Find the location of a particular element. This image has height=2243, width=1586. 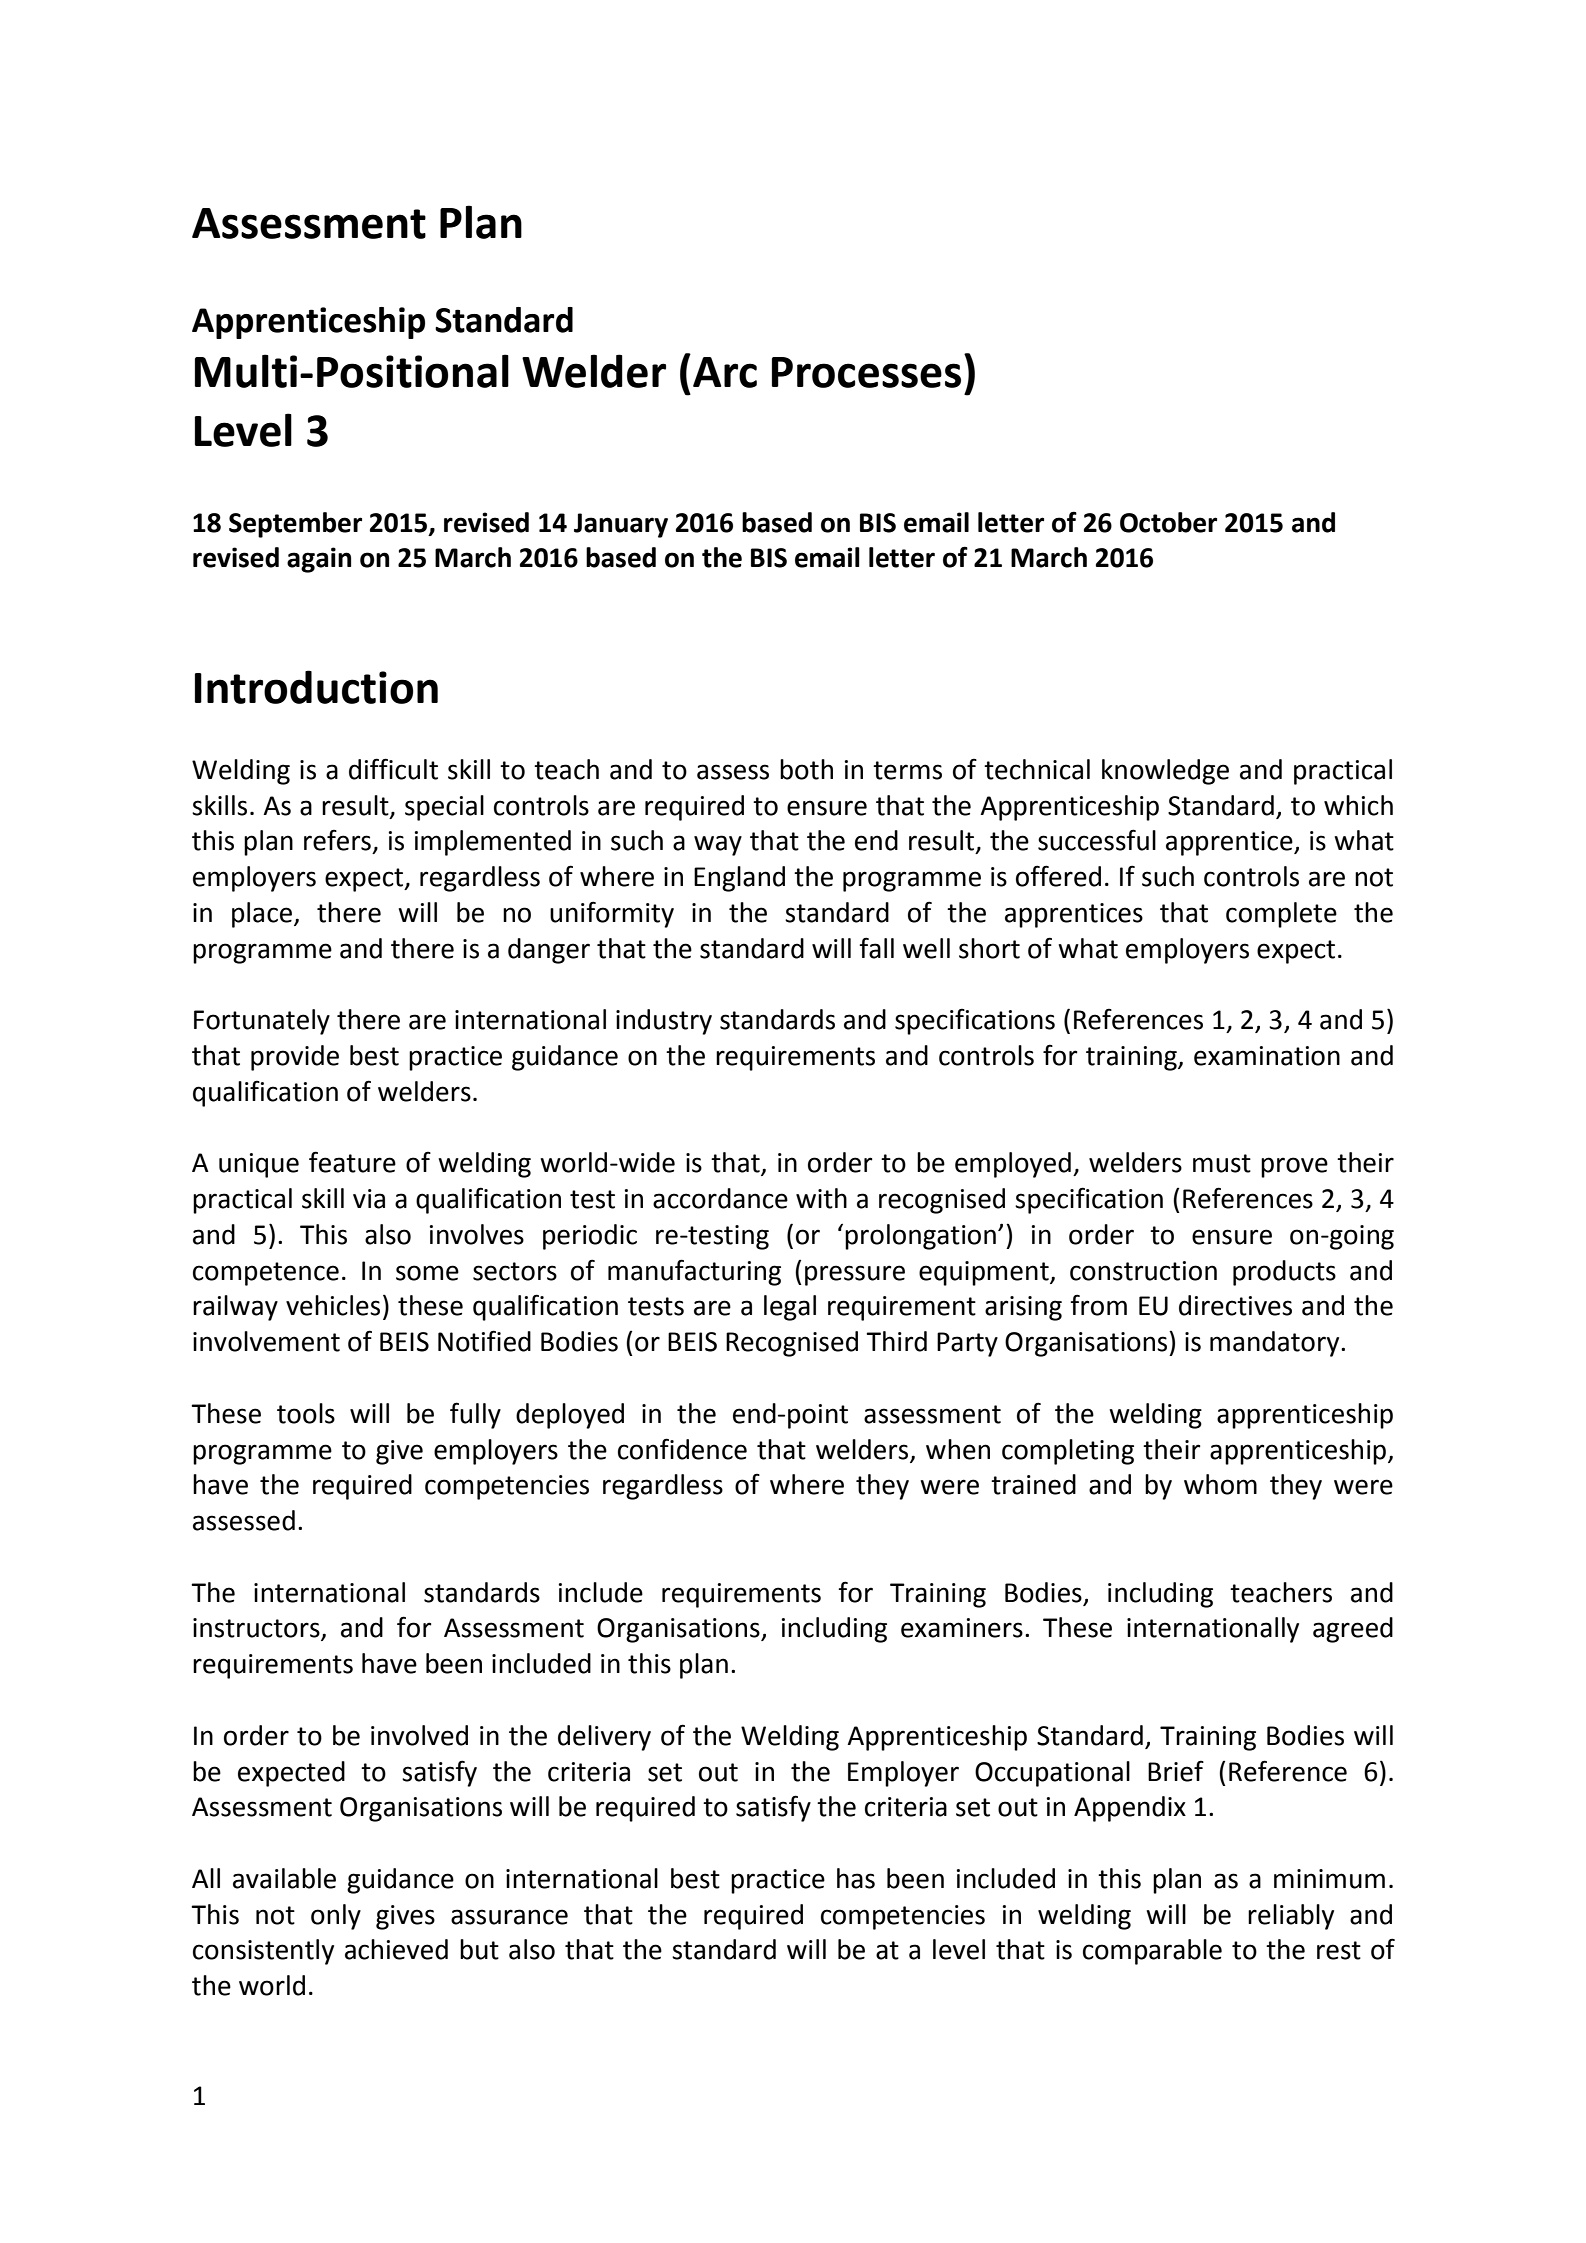

feature is located at coordinates (352, 1162).
